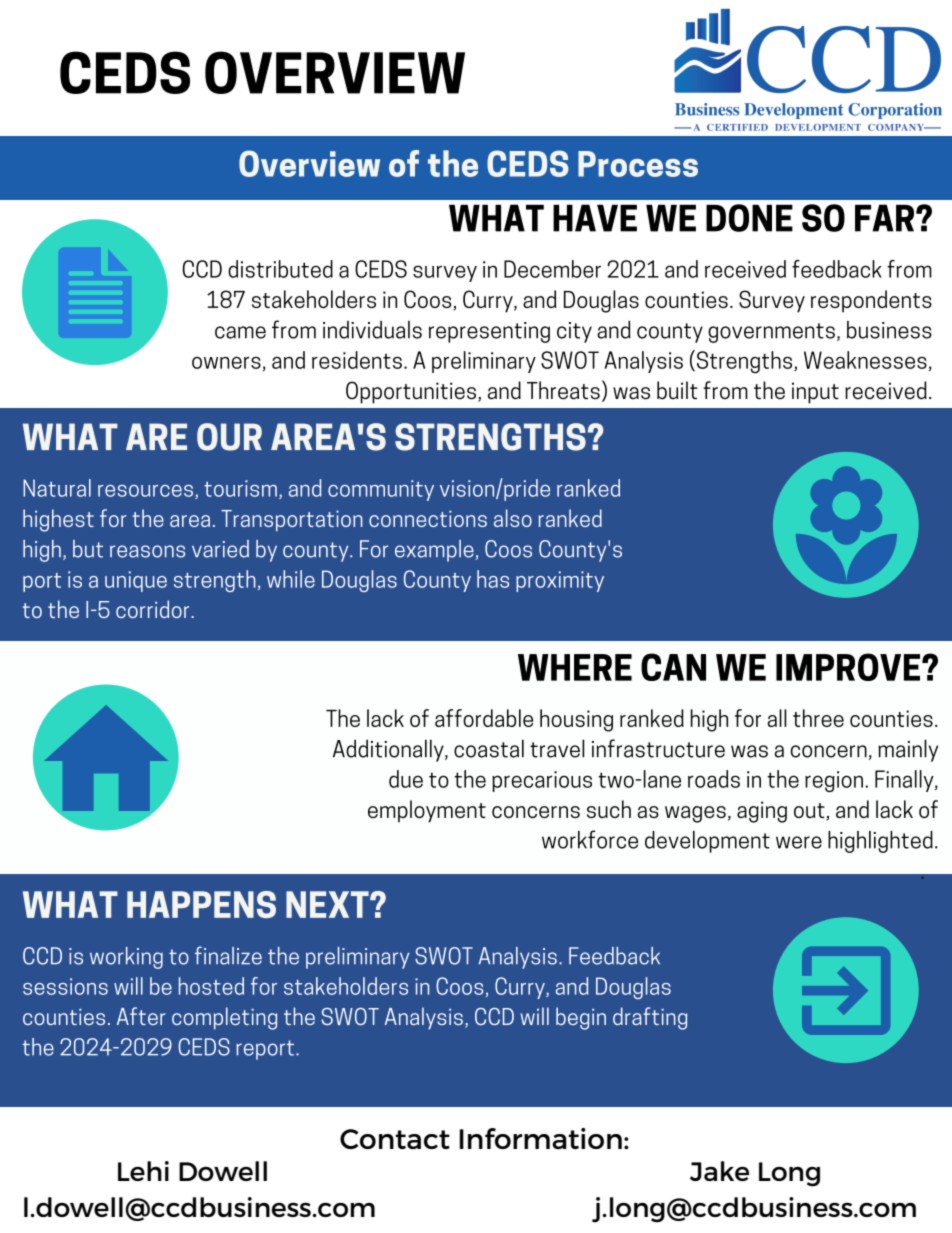 This page has height=1233, width=952. I want to click on HAVE, so click(595, 218).
